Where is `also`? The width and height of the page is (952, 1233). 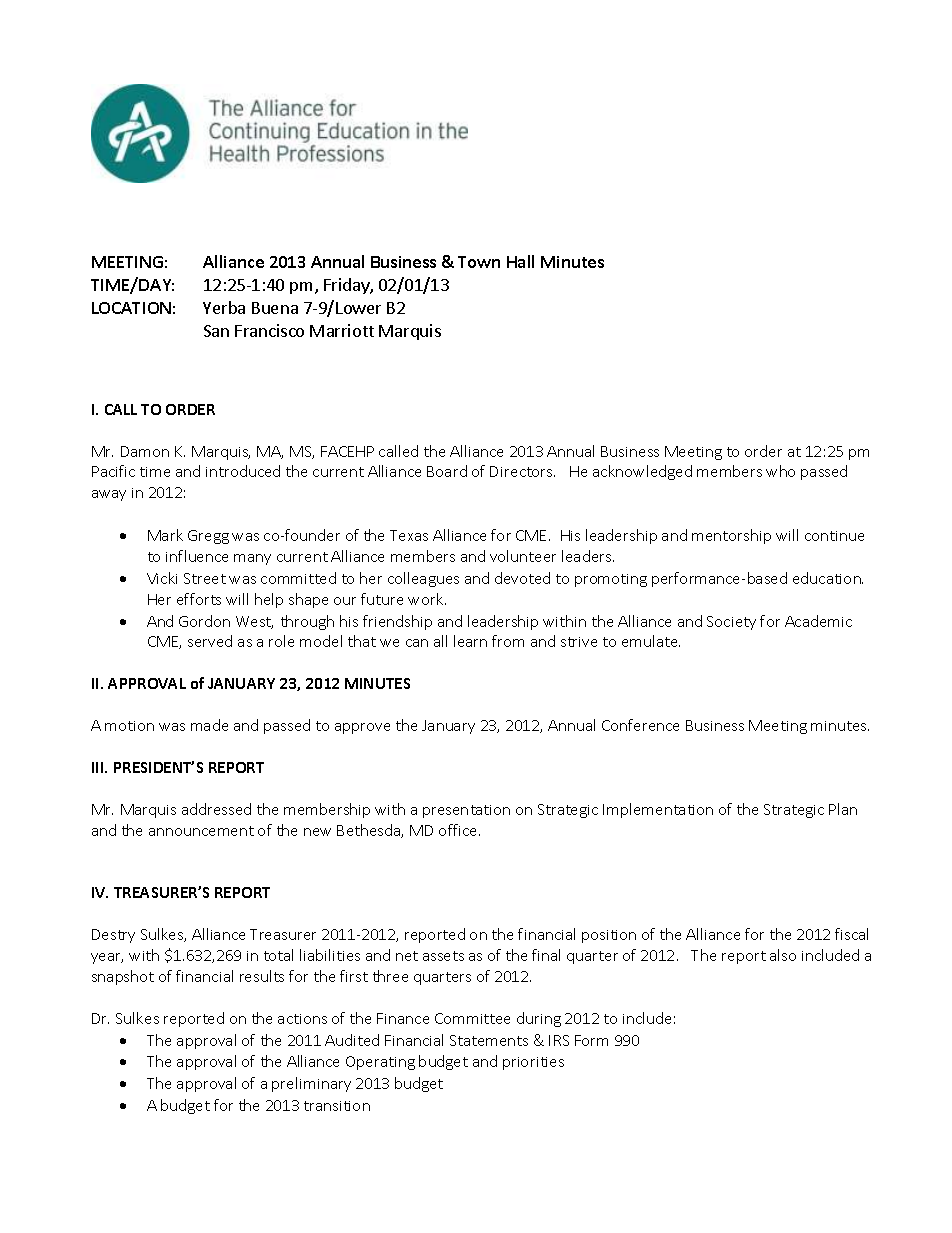 also is located at coordinates (783, 955).
